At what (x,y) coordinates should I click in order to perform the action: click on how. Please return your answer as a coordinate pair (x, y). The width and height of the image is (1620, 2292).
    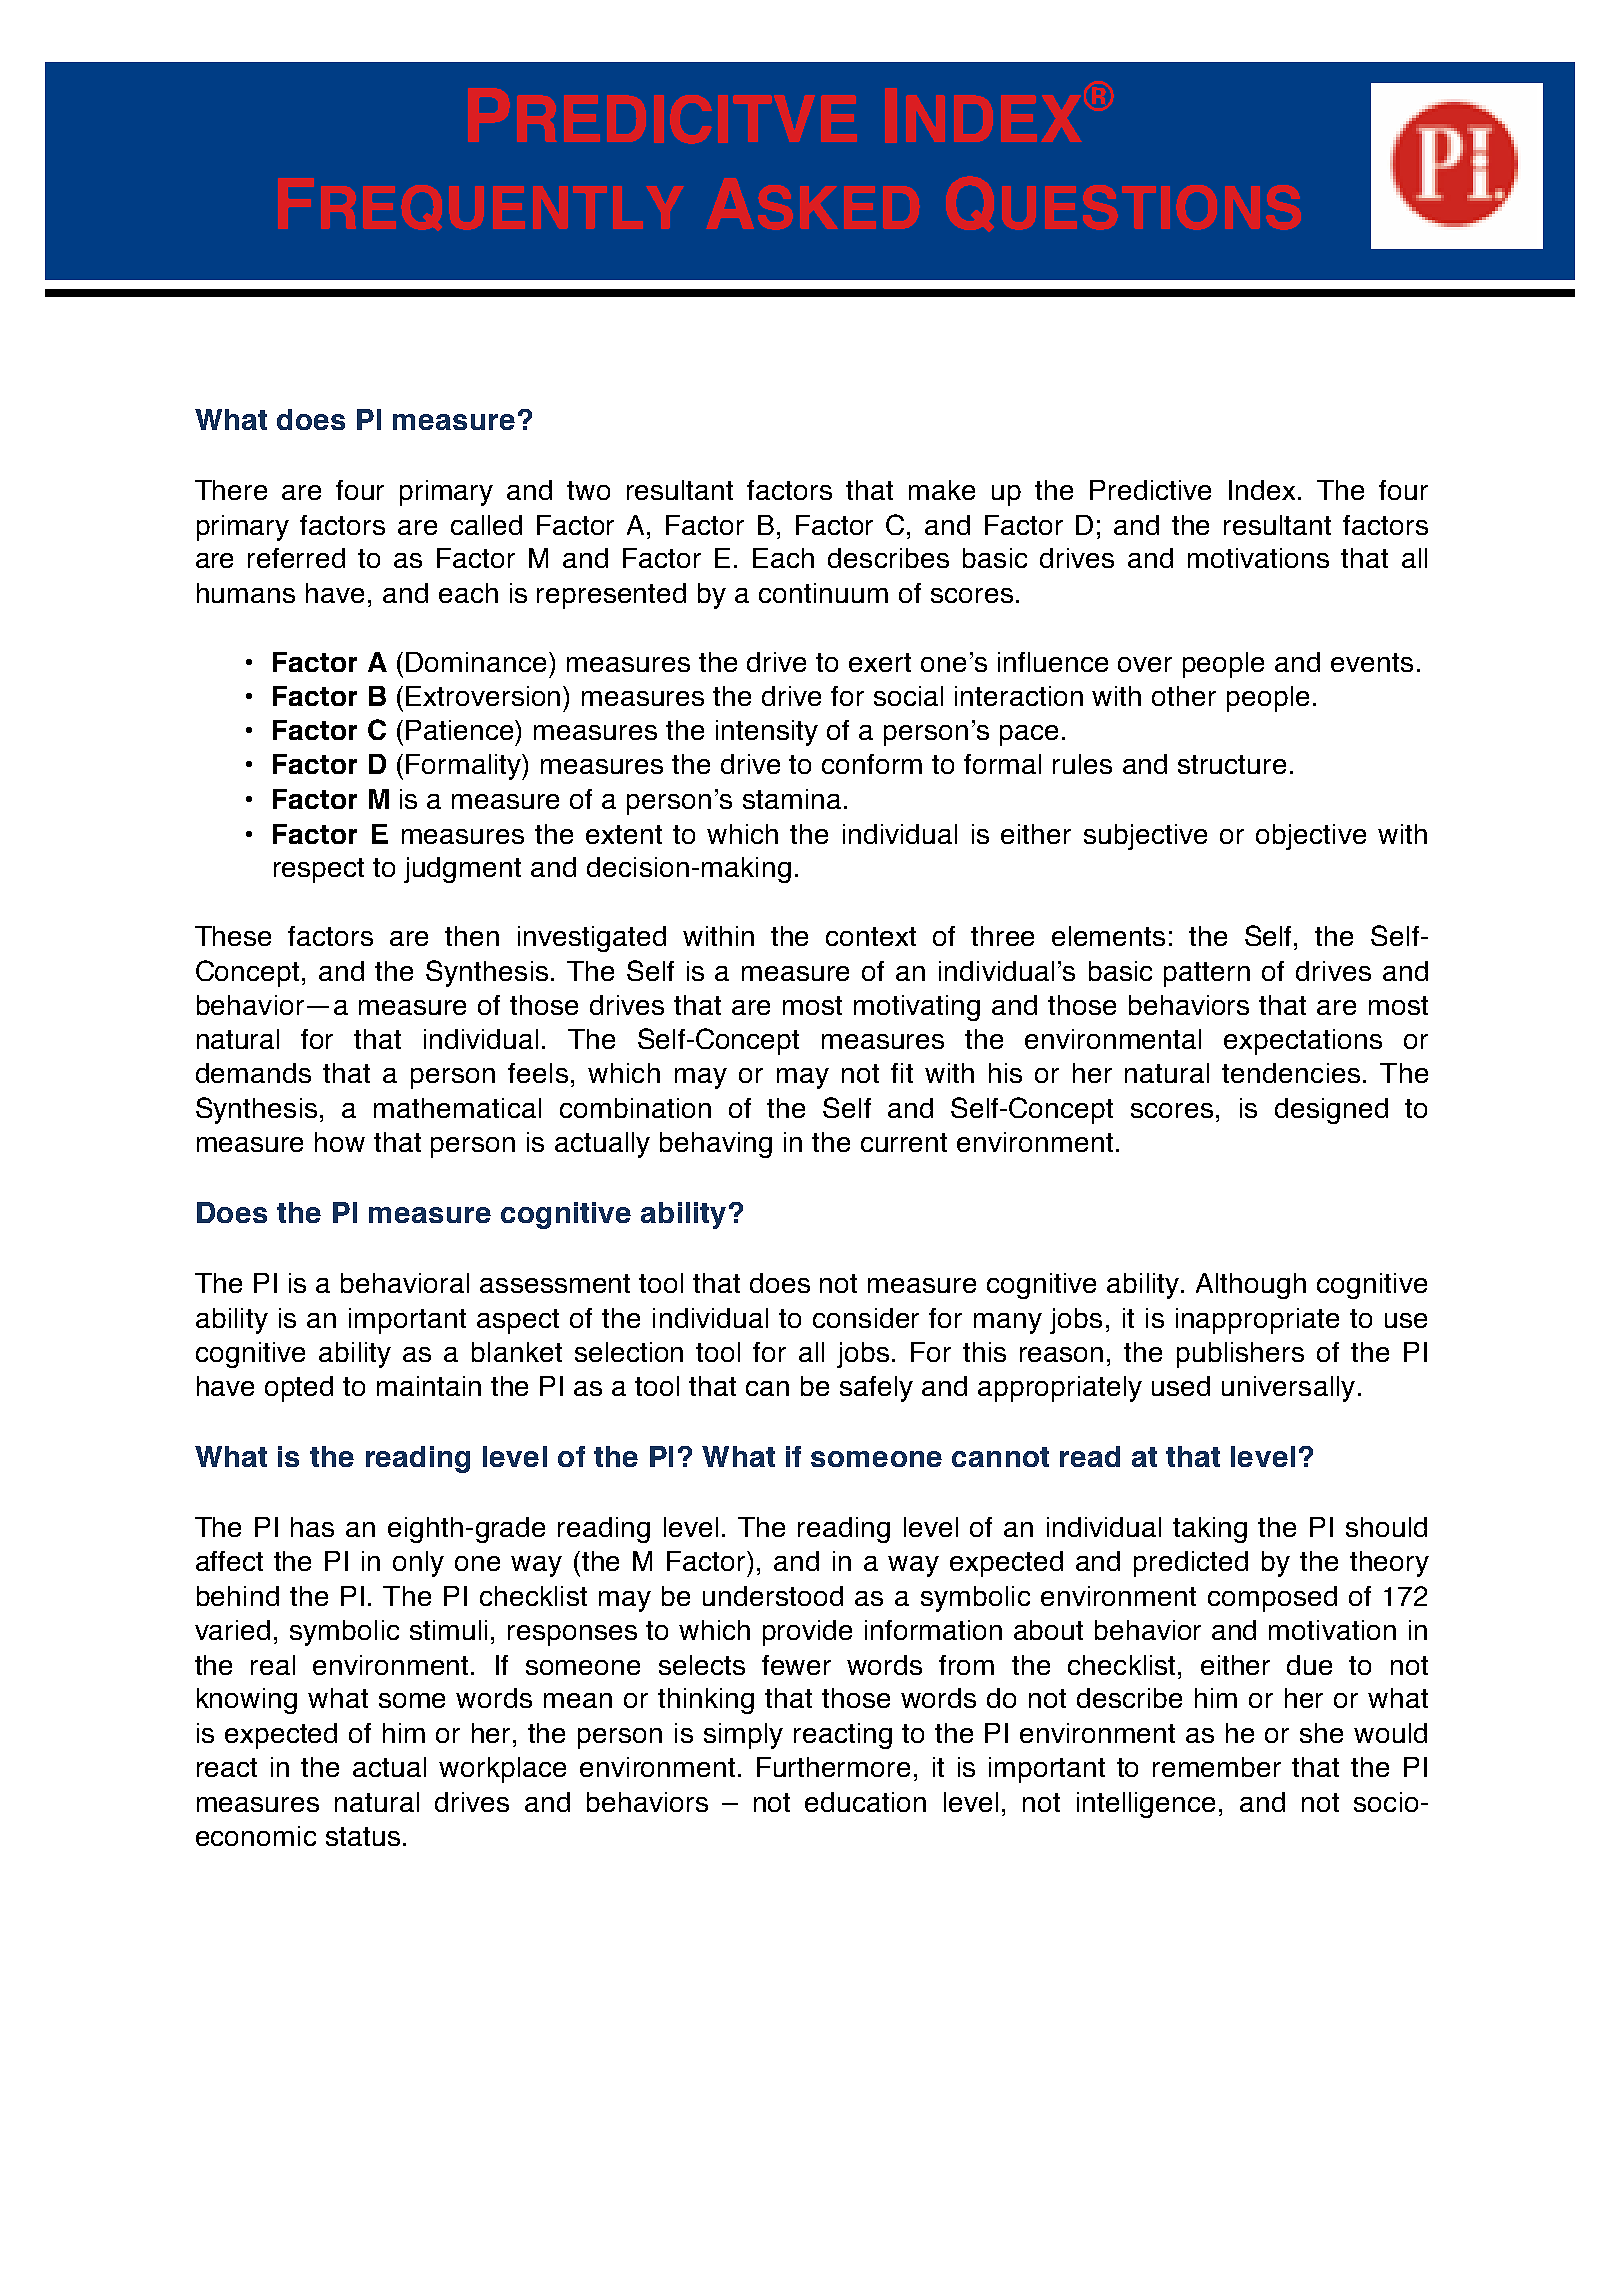
    Looking at the image, I should click on (340, 1142).
